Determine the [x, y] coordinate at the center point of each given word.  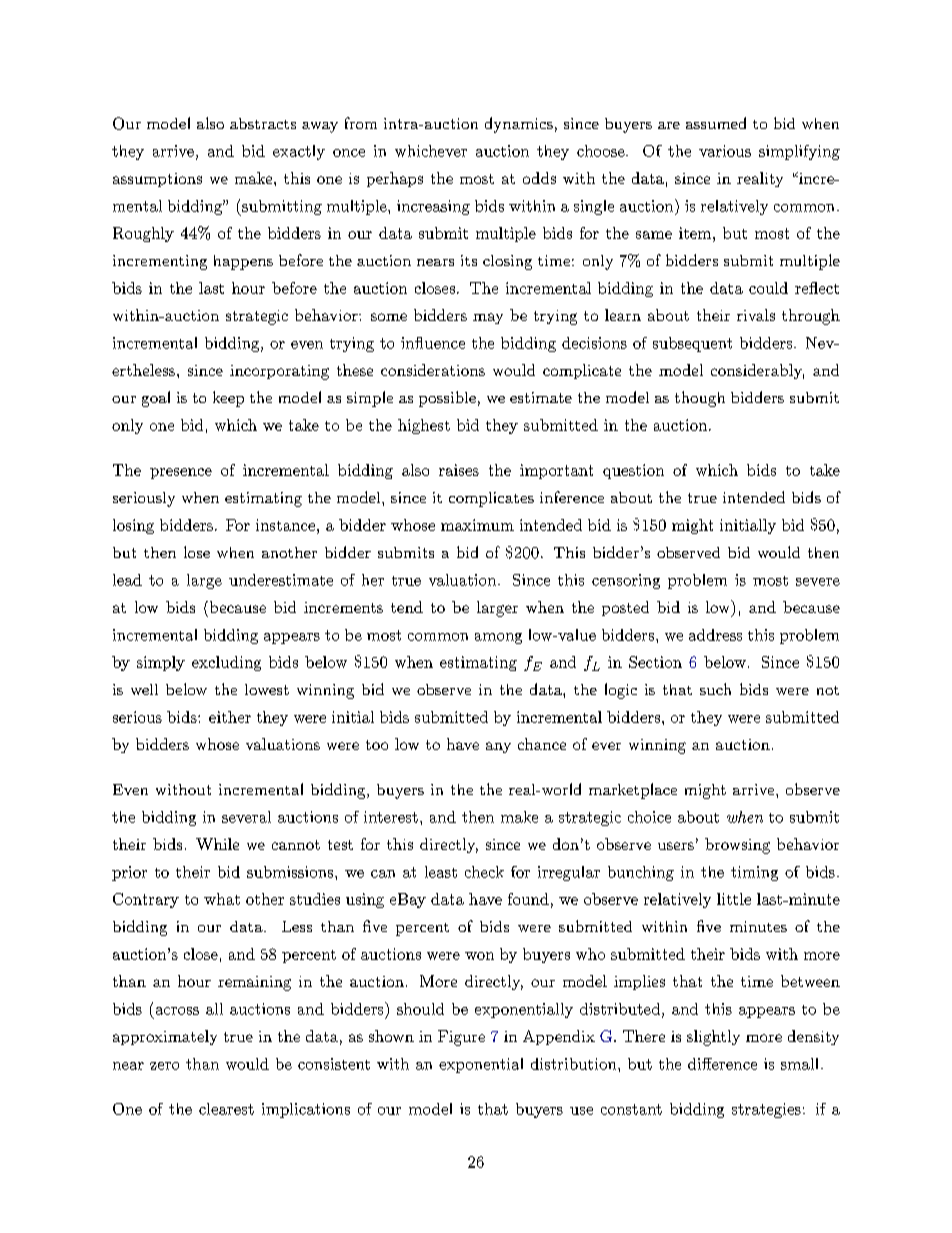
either [230, 717]
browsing [737, 846]
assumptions [157, 180]
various [725, 151]
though [700, 399]
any [498, 747]
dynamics [519, 125]
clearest [226, 1109]
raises [459, 470]
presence [181, 473]
